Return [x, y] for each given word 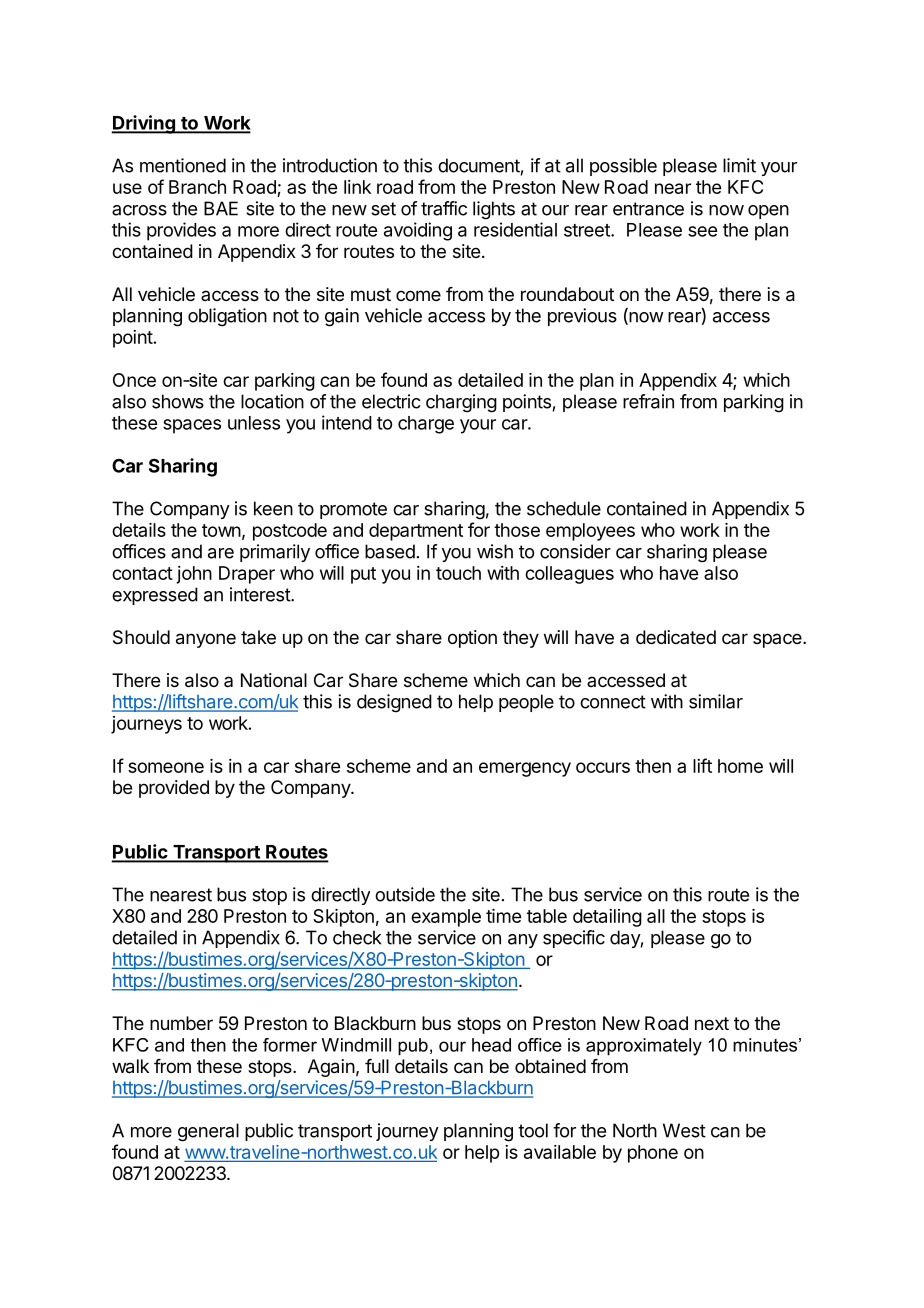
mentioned [183, 165]
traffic [444, 208]
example [446, 918]
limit [739, 165]
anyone [206, 640]
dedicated [676, 637]
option [472, 639]
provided [174, 789]
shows [178, 401]
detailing [607, 918]
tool [533, 1130]
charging [461, 403]
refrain [648, 401]
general [208, 1132]
